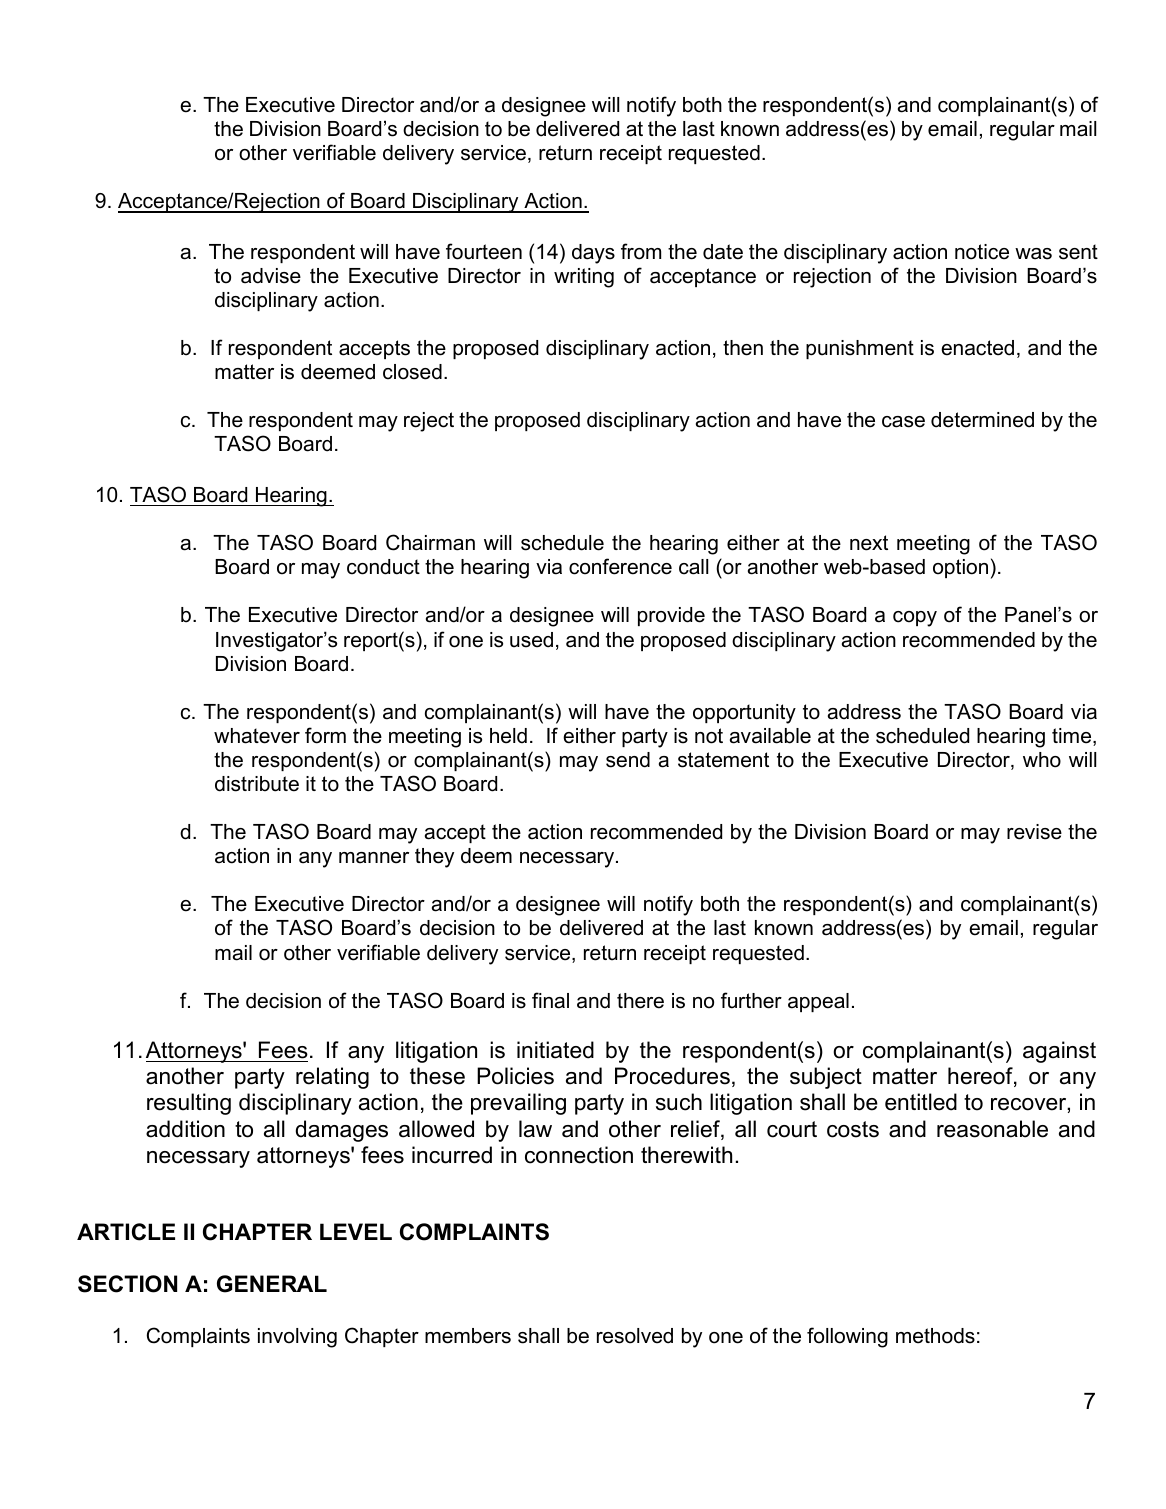  What do you see at coordinates (271, 276) in the image?
I see `advise` at bounding box center [271, 276].
